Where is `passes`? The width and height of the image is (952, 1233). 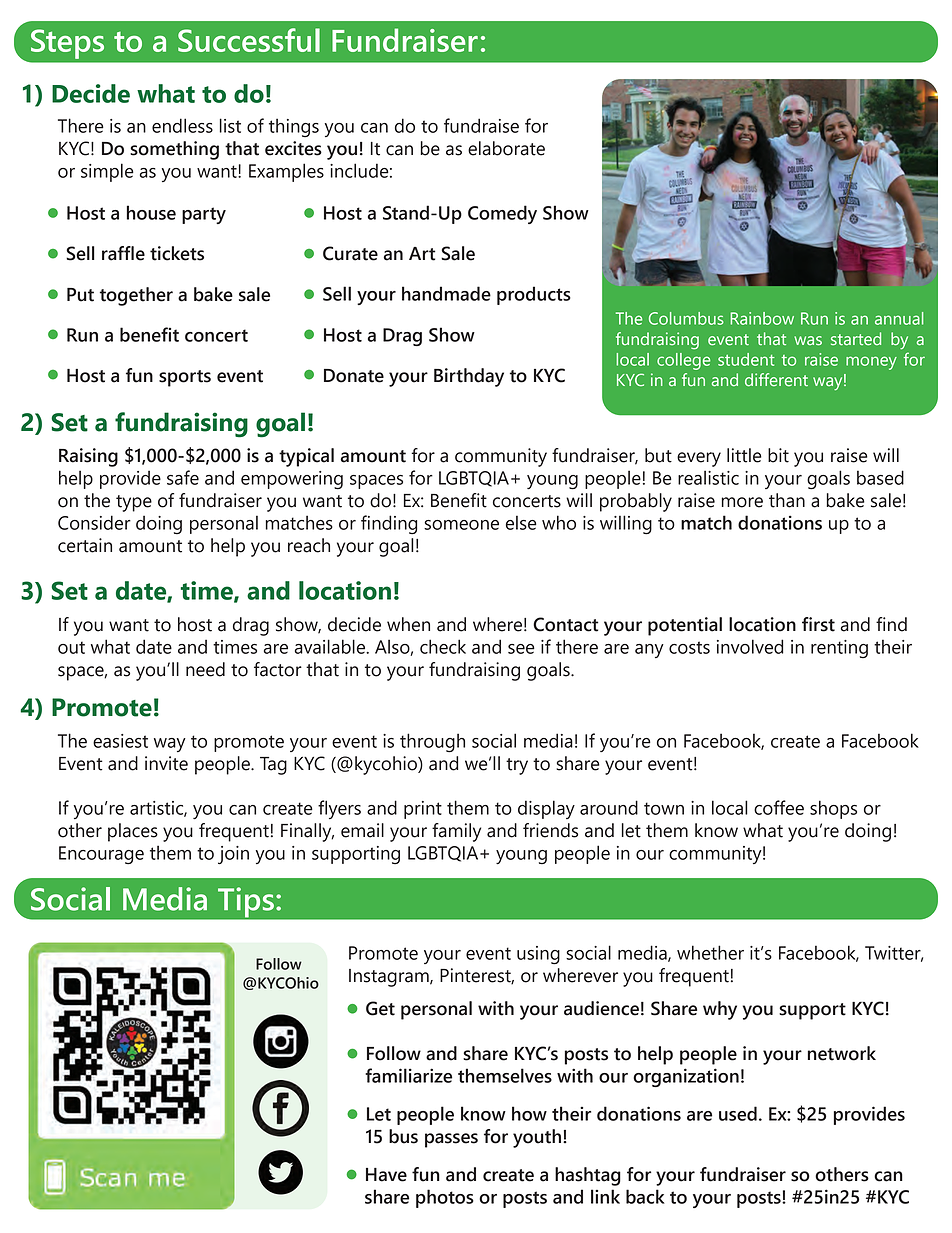 passes is located at coordinates (451, 1140).
